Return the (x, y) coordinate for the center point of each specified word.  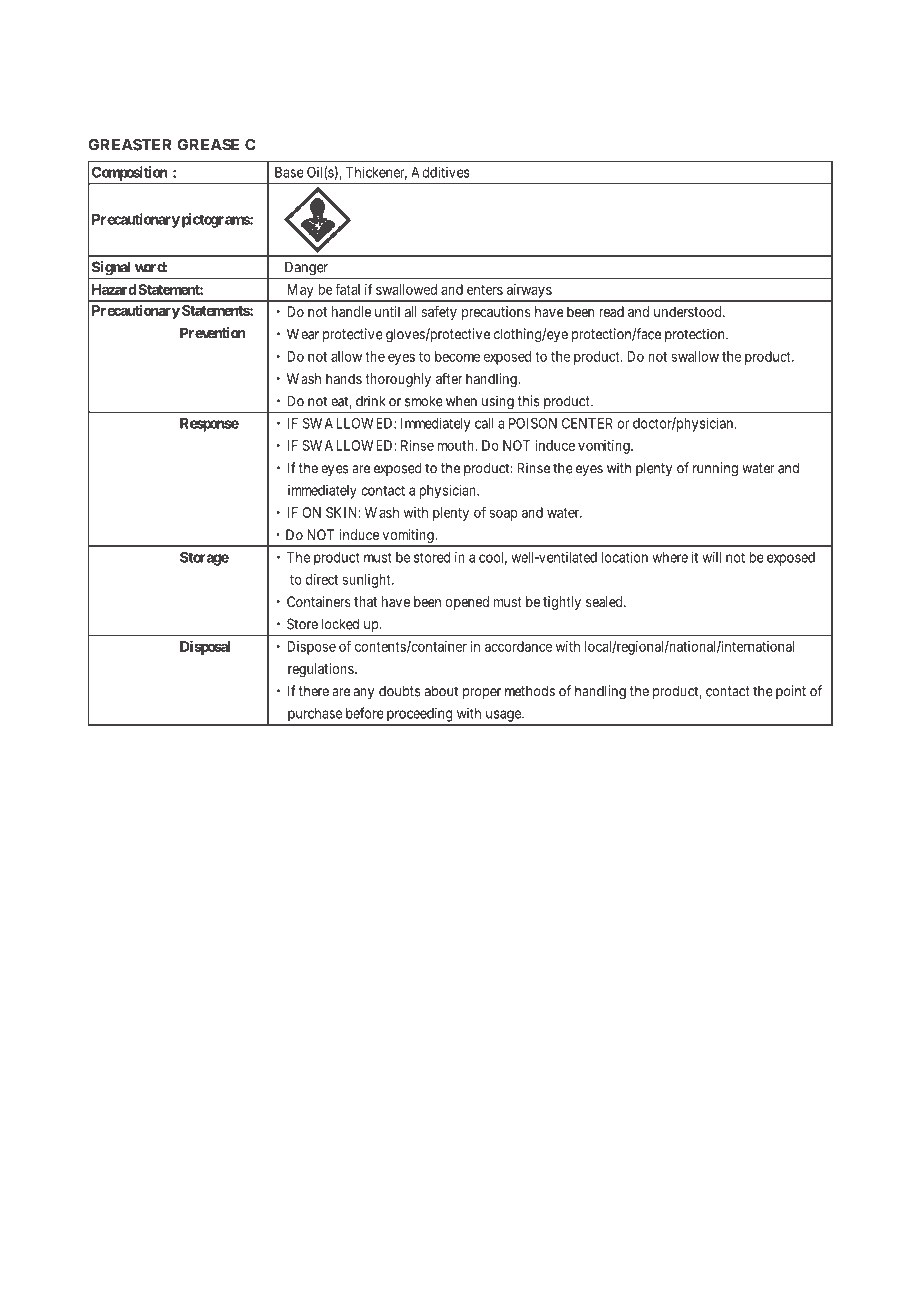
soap (503, 515)
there (314, 691)
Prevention (213, 333)
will (711, 557)
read (611, 311)
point (791, 692)
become (457, 356)
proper (482, 694)
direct (322, 579)
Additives (440, 172)
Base (289, 172)
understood (689, 311)
